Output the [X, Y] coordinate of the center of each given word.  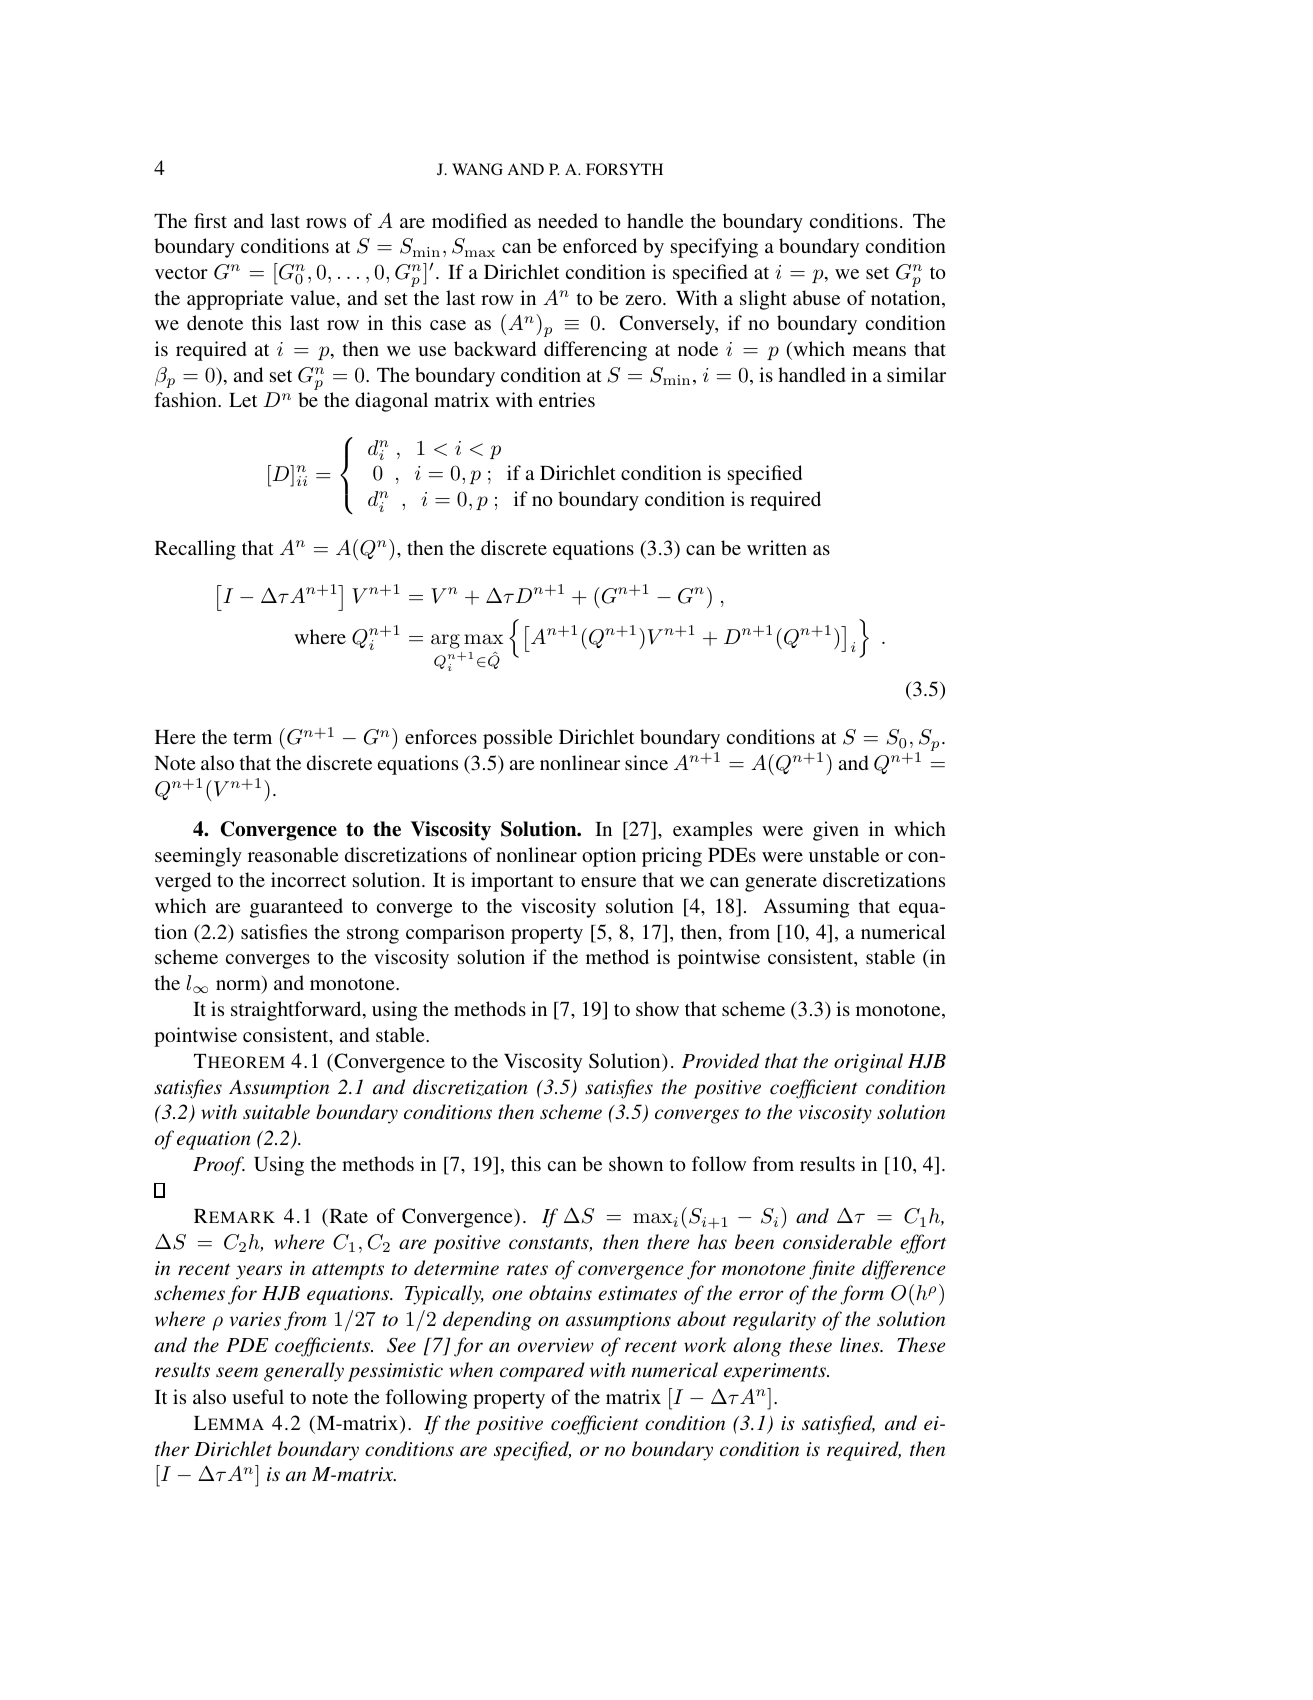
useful [258, 1396]
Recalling [195, 550]
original [868, 1063]
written [777, 547]
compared [542, 1372]
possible [517, 739]
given [836, 831]
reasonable [293, 854]
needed [568, 220]
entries [567, 399]
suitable [276, 1112]
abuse [816, 297]
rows [326, 223]
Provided [721, 1061]
